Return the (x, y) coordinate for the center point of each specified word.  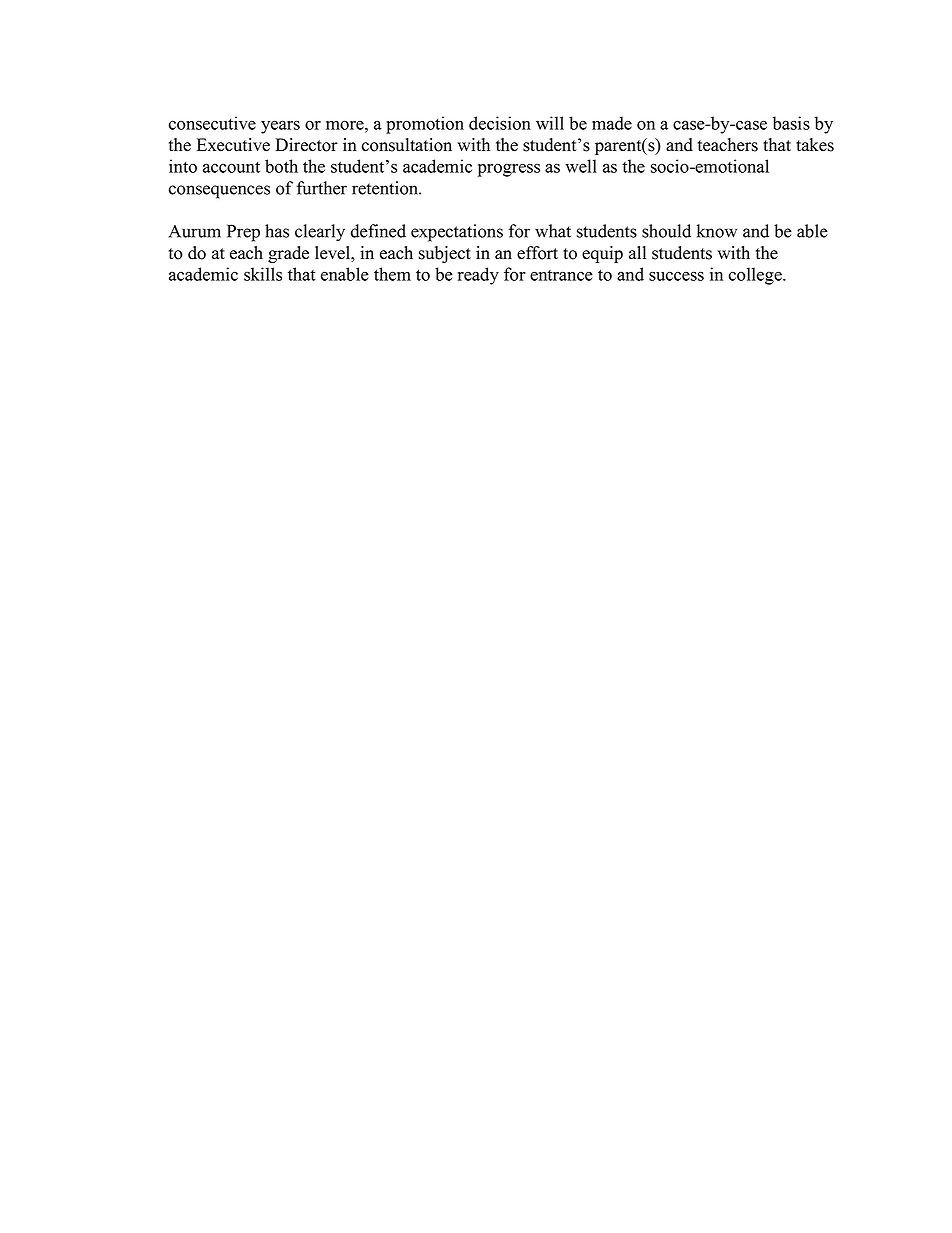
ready (478, 276)
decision (500, 123)
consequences (219, 192)
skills (263, 274)
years (280, 127)
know (717, 231)
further (322, 188)
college (756, 276)
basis (791, 123)
